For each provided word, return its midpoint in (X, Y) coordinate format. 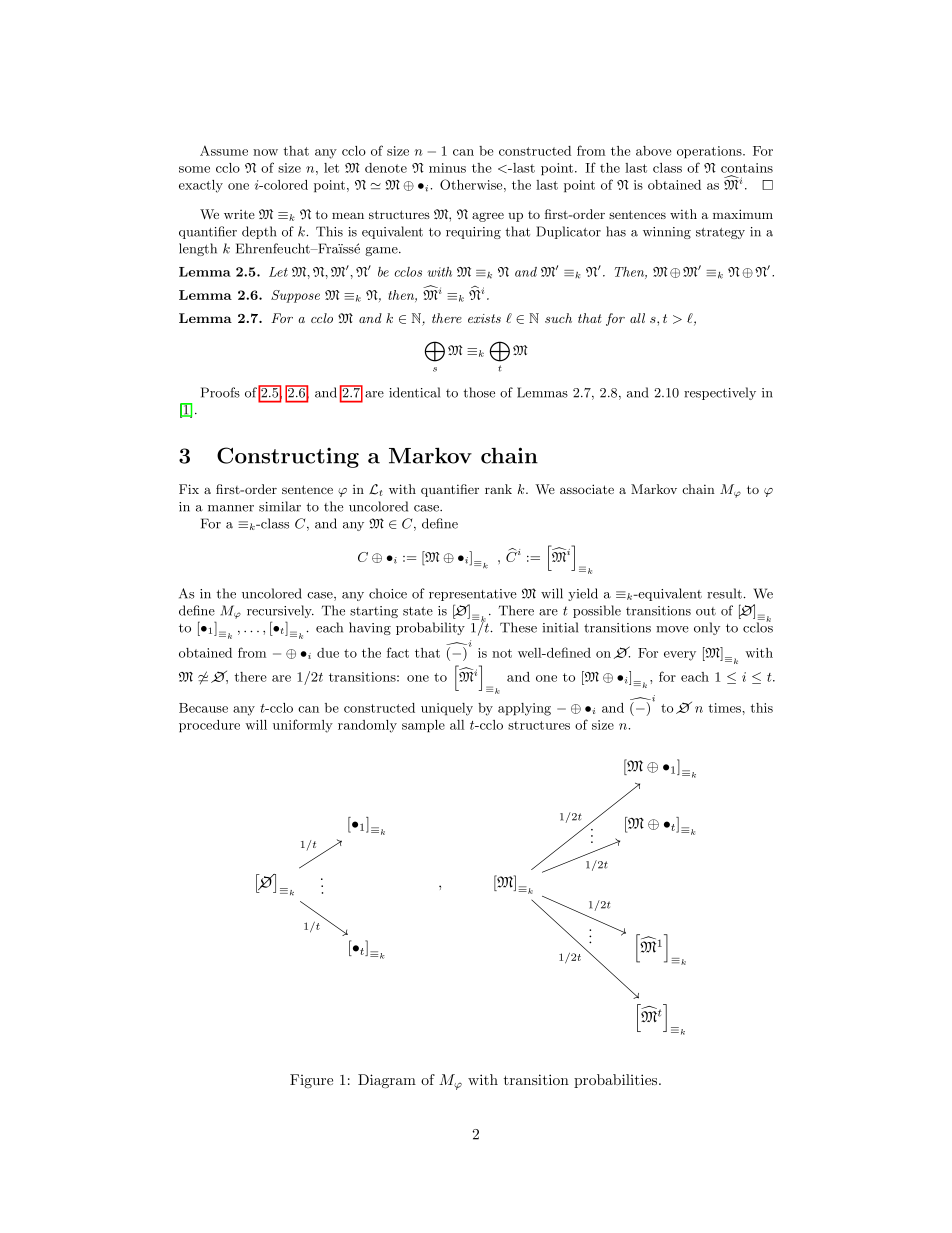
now (265, 152)
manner (231, 508)
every (680, 656)
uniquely (447, 709)
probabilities (615, 1081)
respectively (720, 393)
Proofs (220, 392)
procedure (209, 726)
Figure (311, 1081)
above (654, 151)
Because (203, 708)
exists (484, 318)
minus (447, 168)
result (725, 593)
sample (423, 726)
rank (498, 489)
